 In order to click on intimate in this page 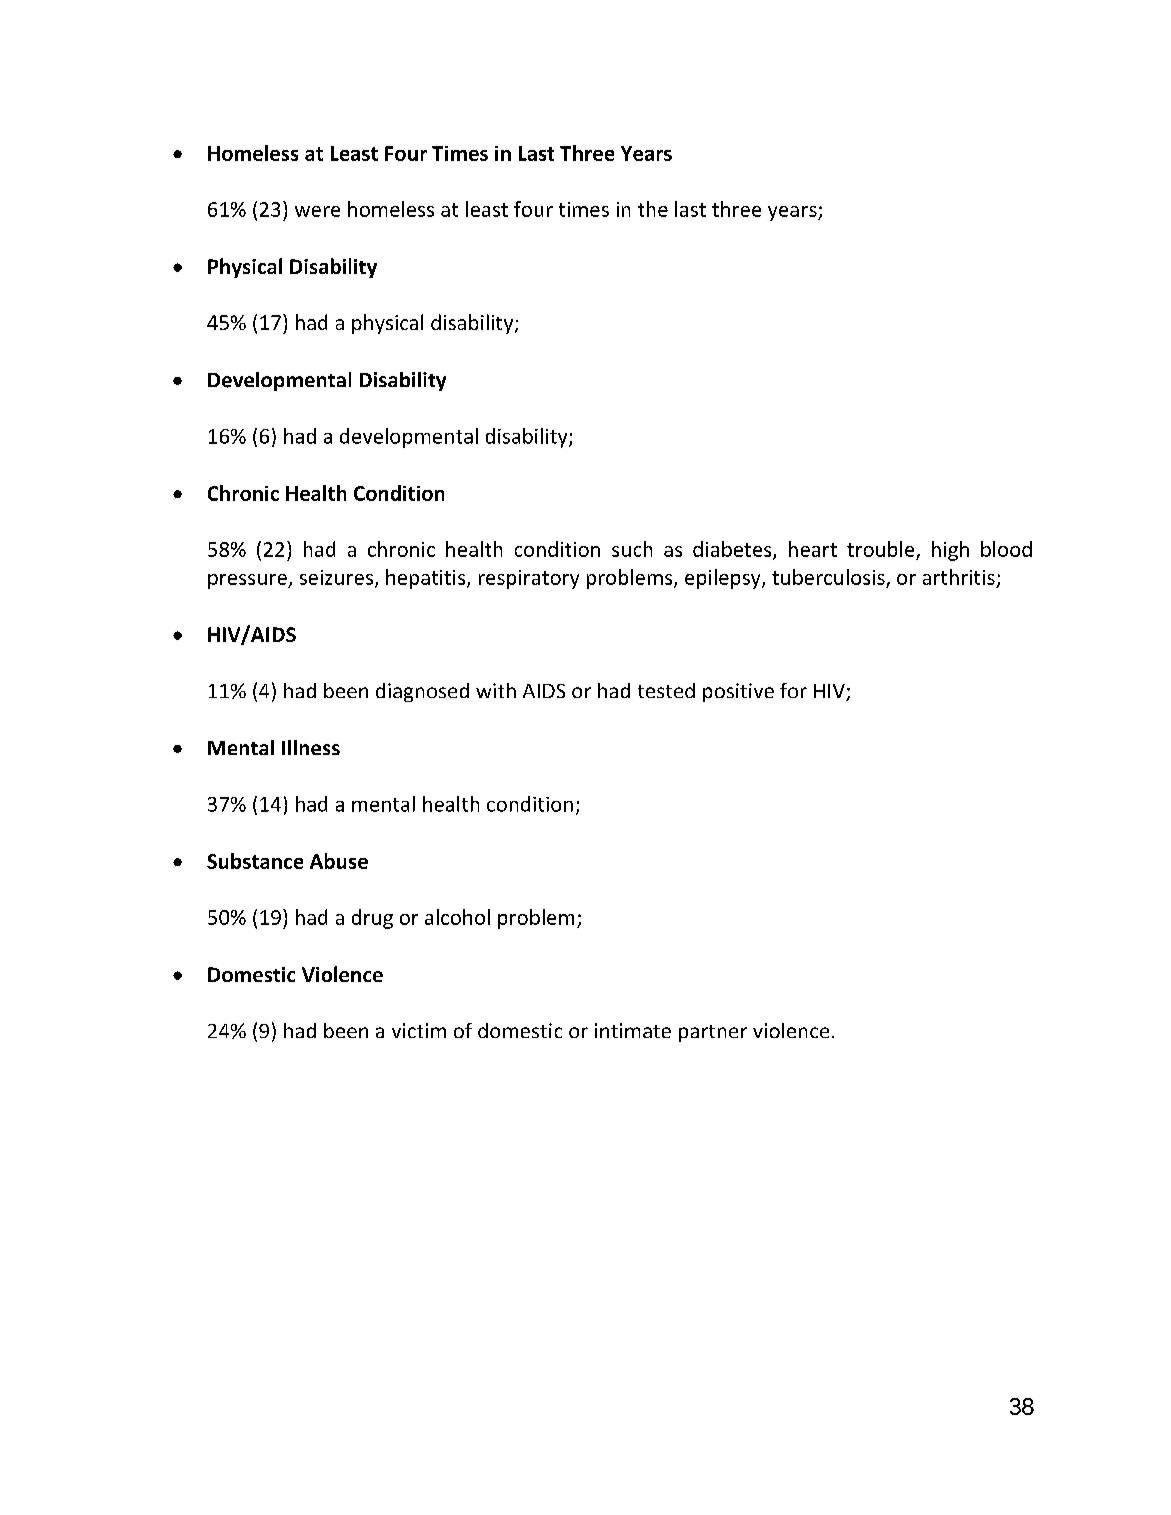, I will do `click(633, 1030)`.
